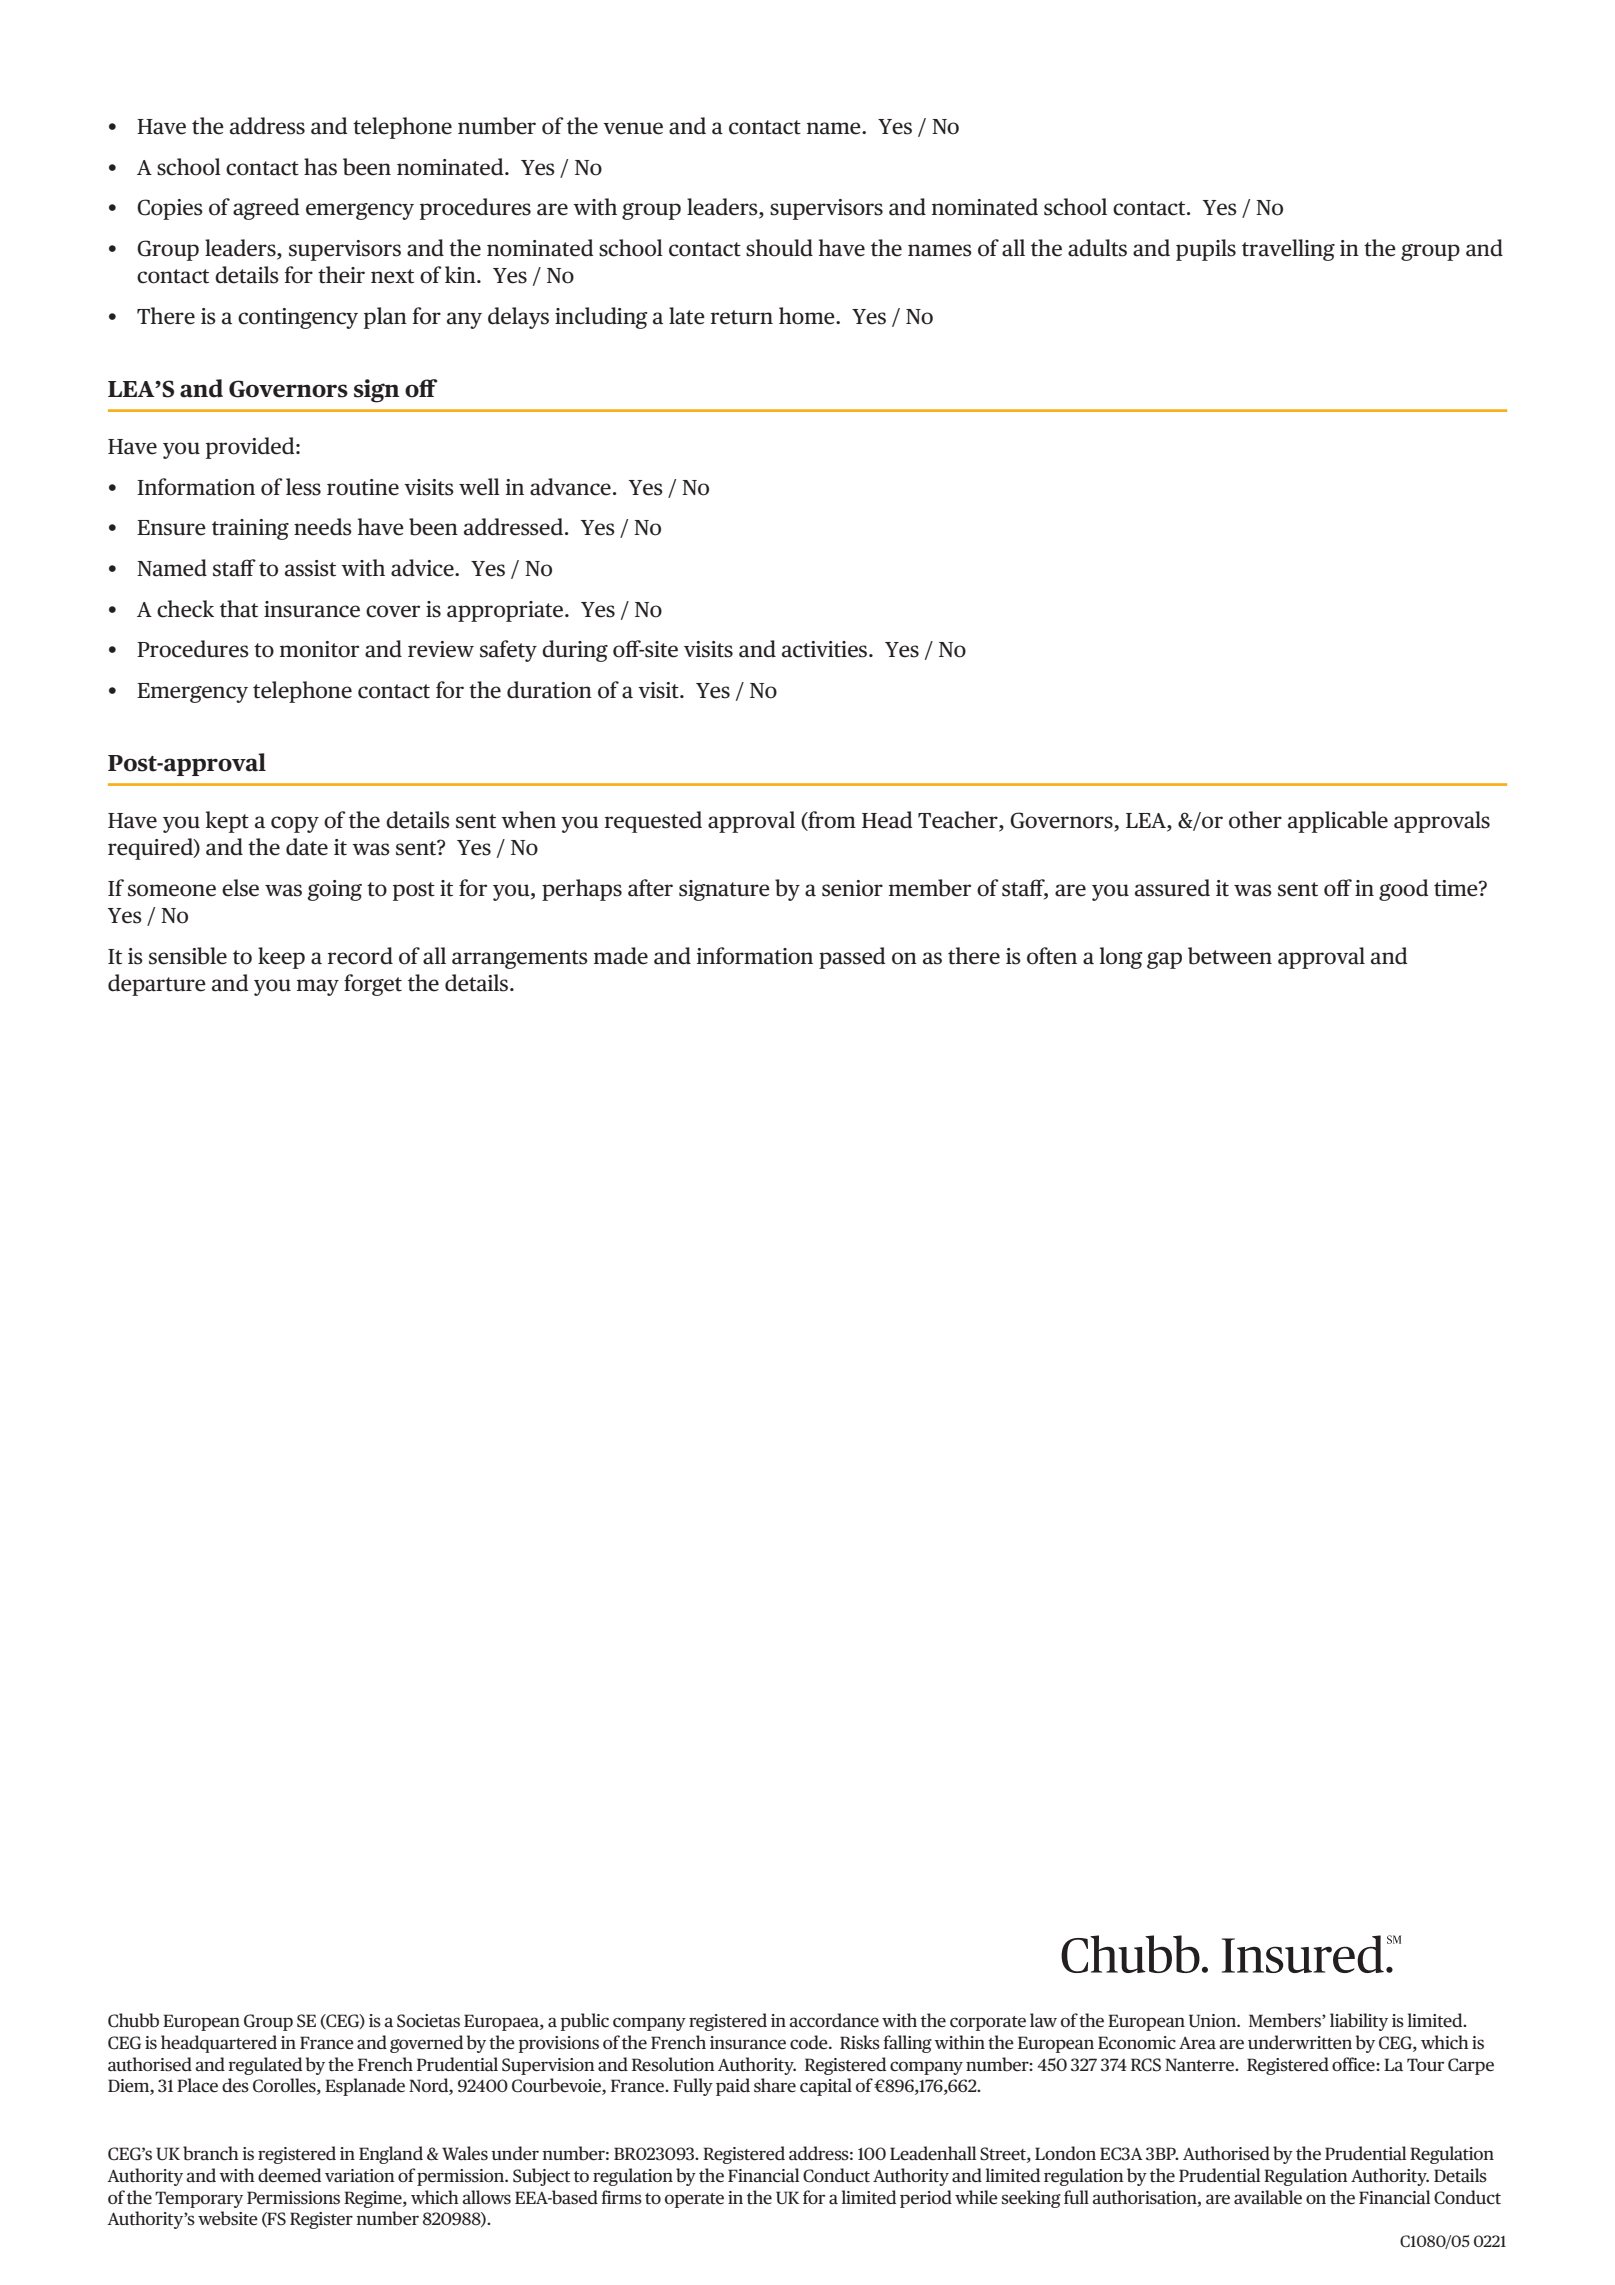 The height and width of the image is (2285, 1615). What do you see at coordinates (1288, 250) in the image?
I see `travelling` at bounding box center [1288, 250].
